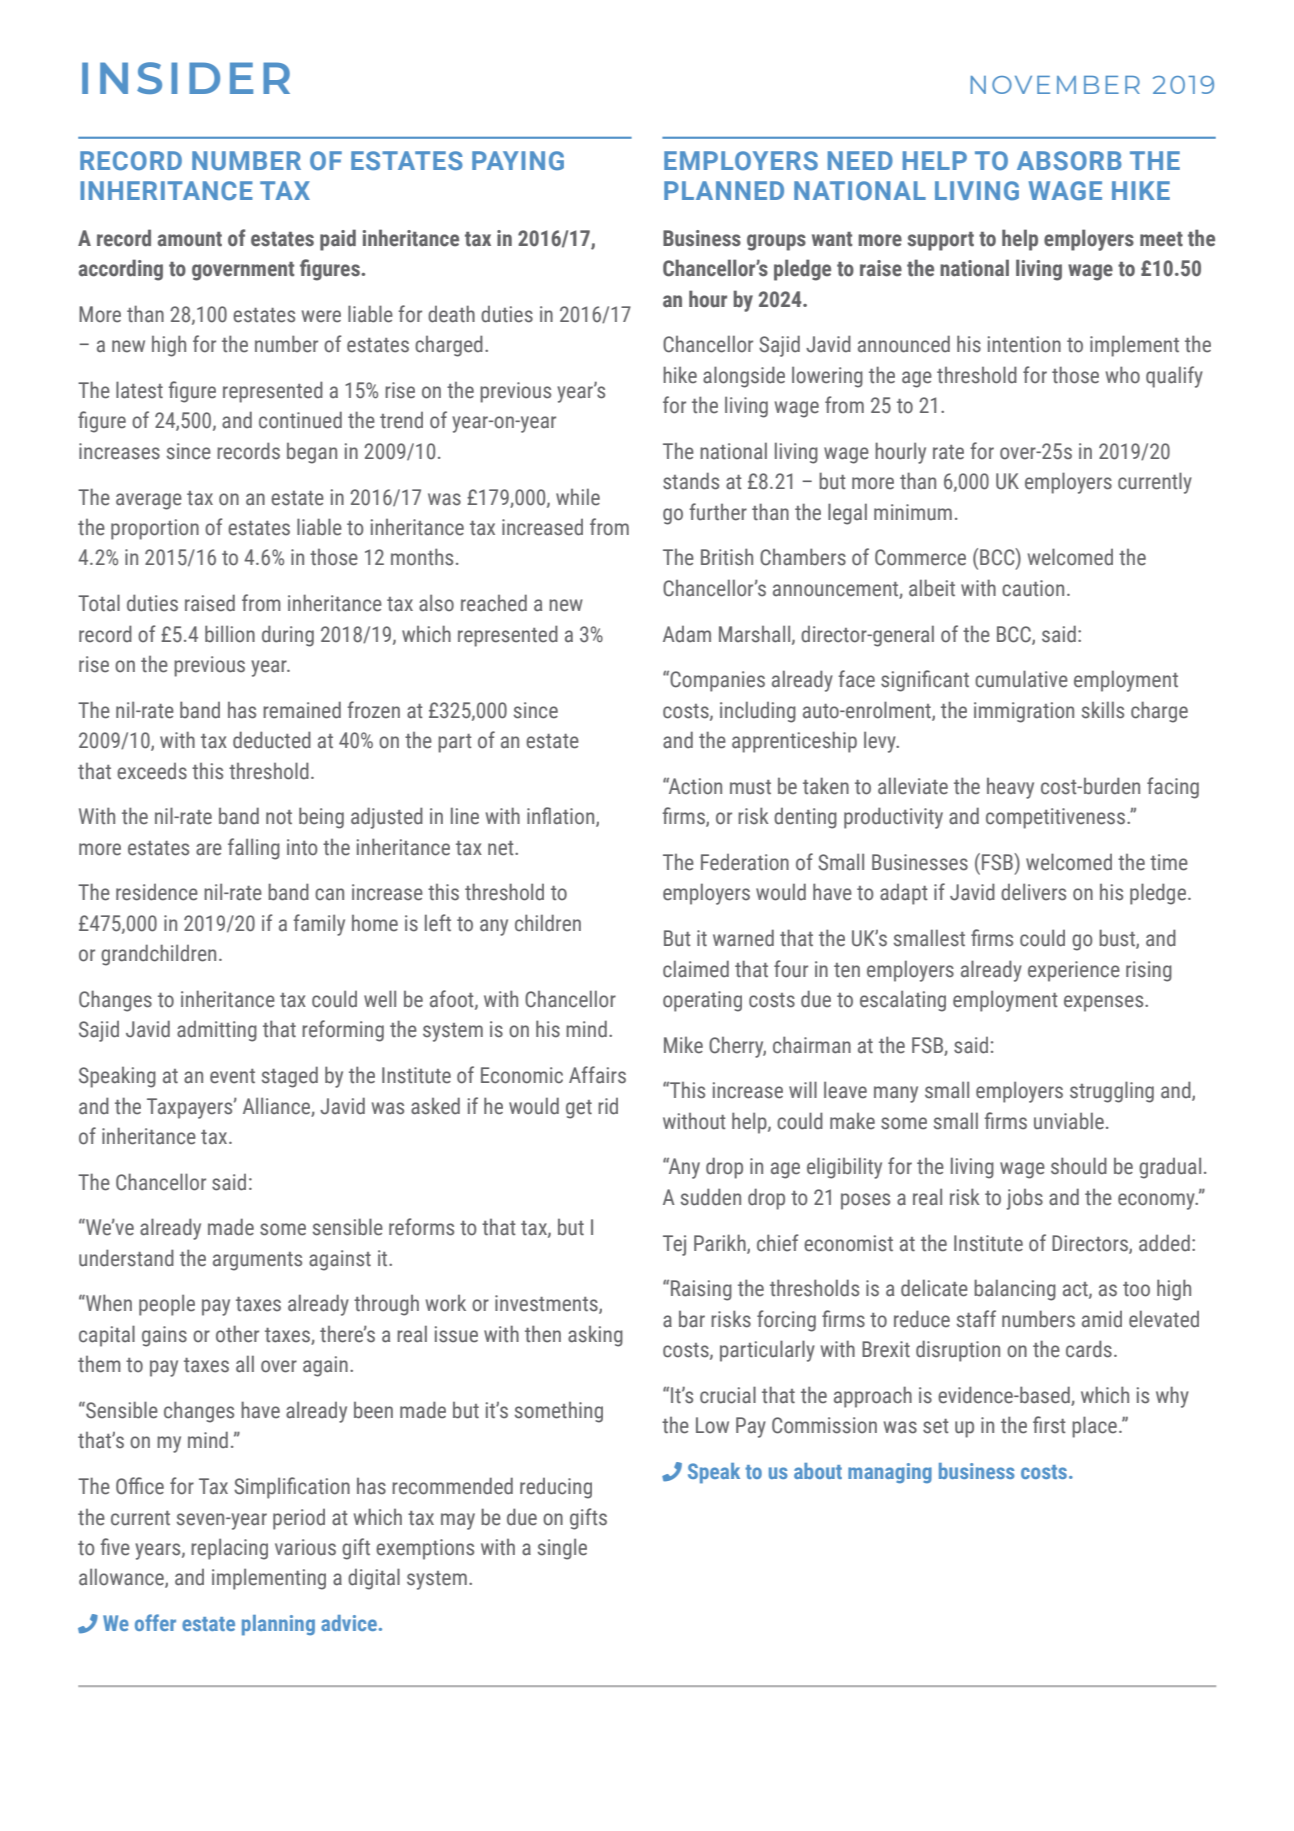 The image size is (1294, 1831). What do you see at coordinates (229, 1549) in the page?
I see `replacing` at bounding box center [229, 1549].
